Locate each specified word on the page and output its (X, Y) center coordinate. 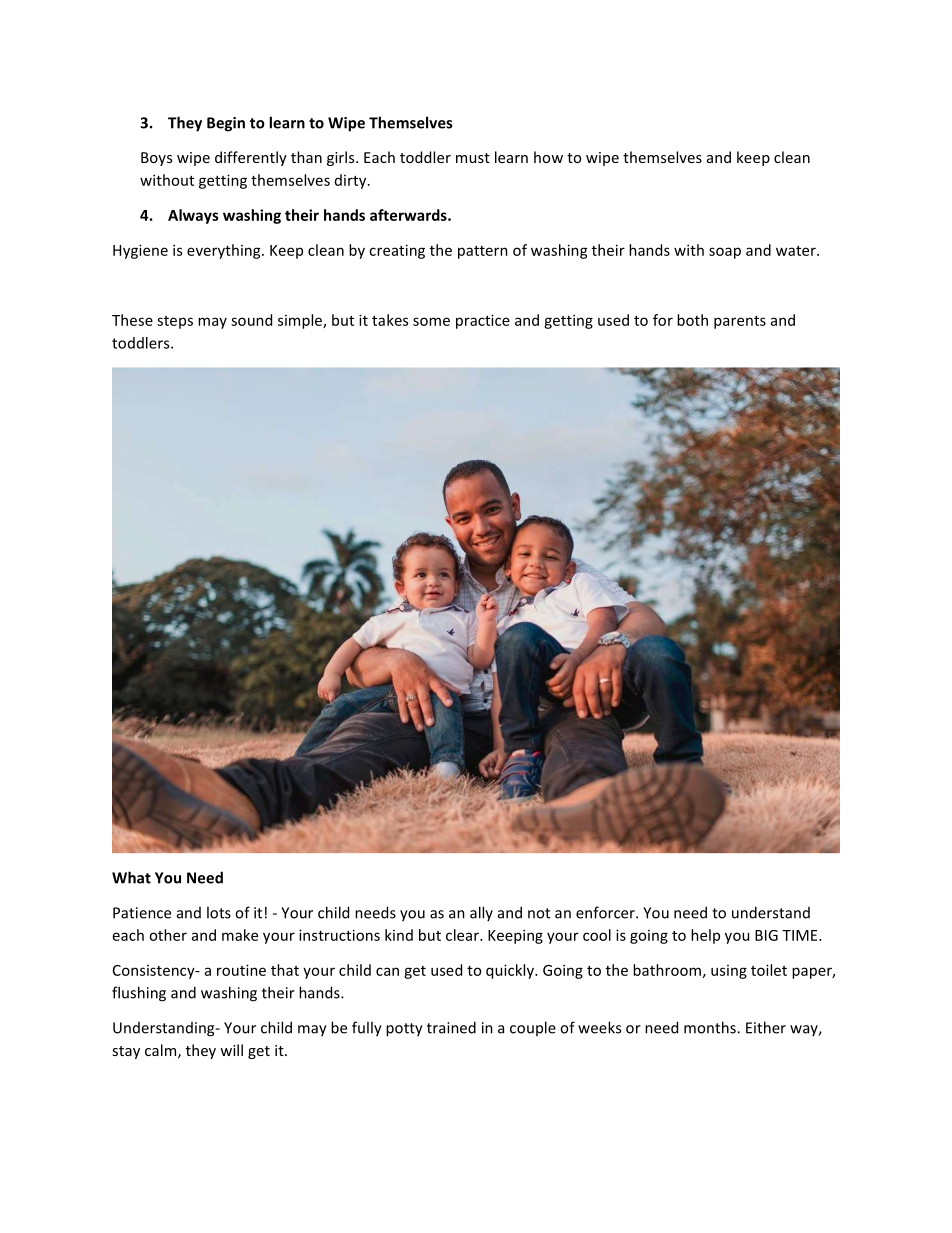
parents (740, 322)
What (131, 877)
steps (175, 322)
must (473, 158)
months (711, 1027)
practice (483, 321)
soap (725, 253)
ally (481, 913)
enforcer (606, 912)
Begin (226, 124)
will (231, 1050)
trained (451, 1027)
